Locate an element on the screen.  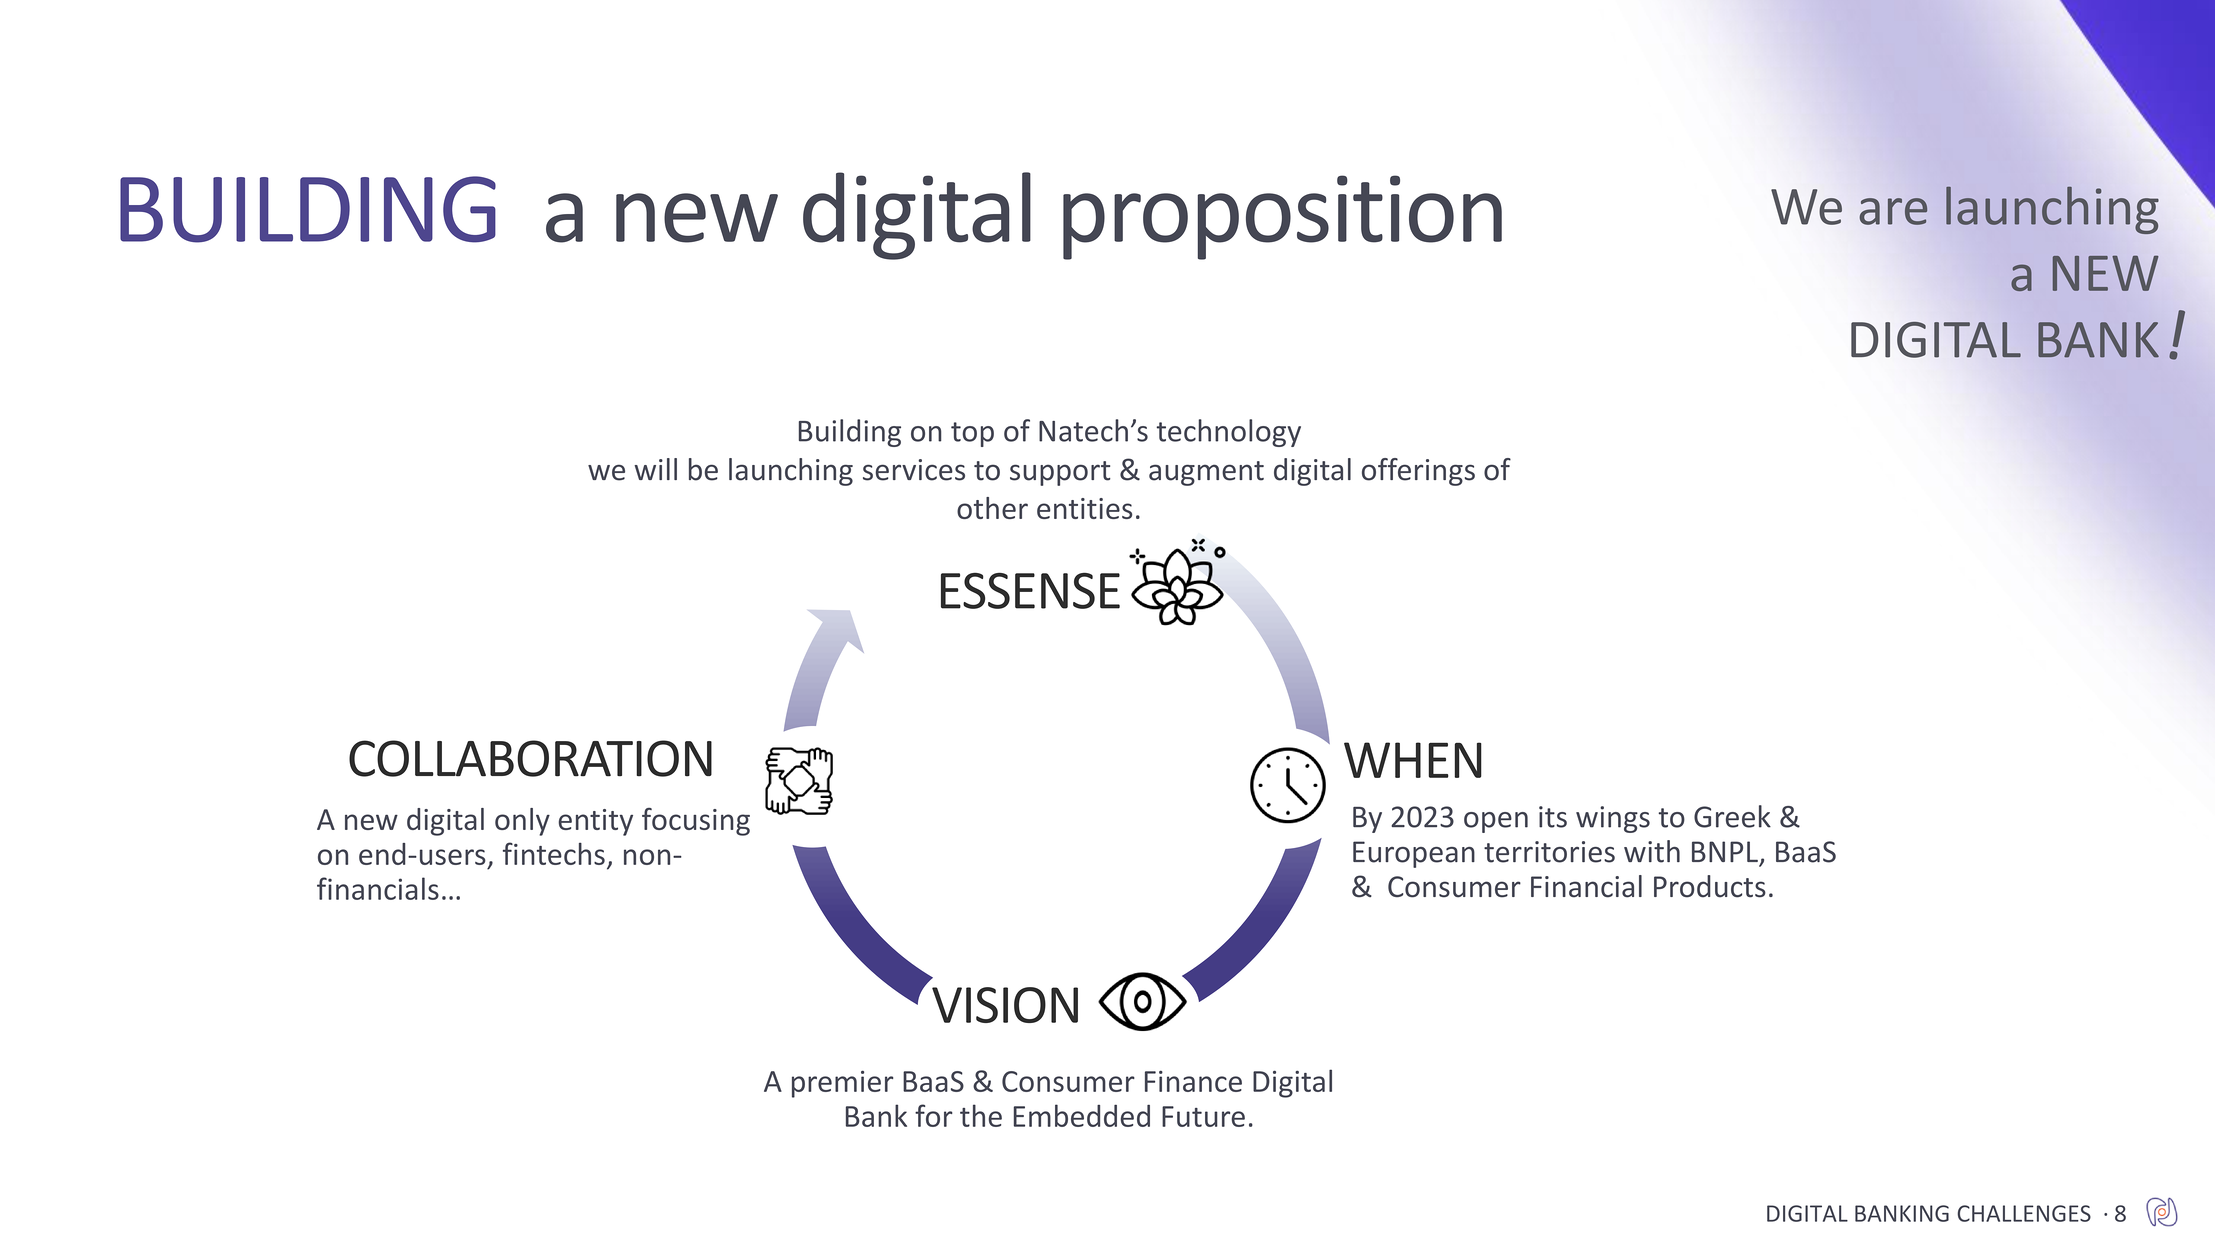
technology is located at coordinates (1228, 433).
